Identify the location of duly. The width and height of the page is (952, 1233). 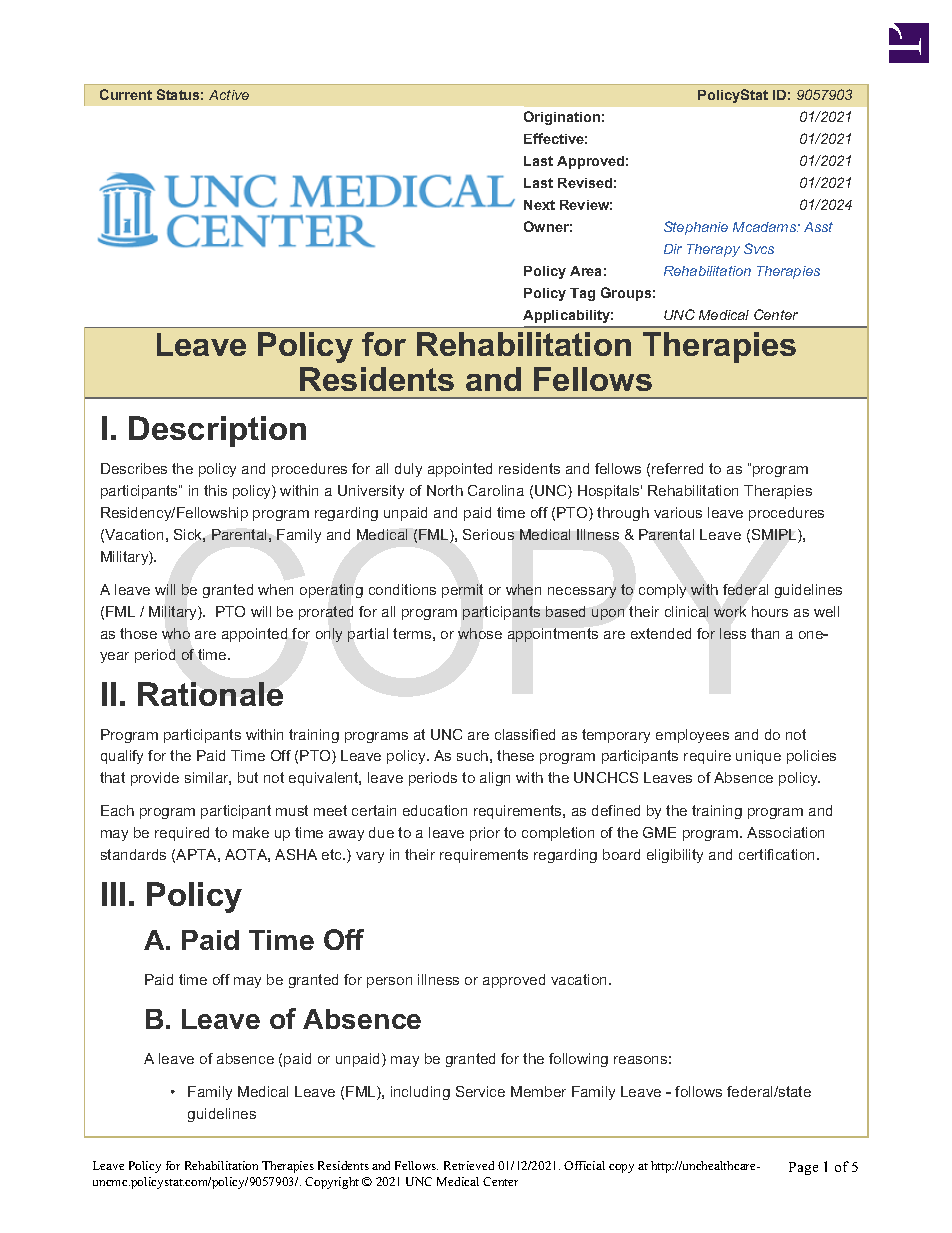
(408, 470).
